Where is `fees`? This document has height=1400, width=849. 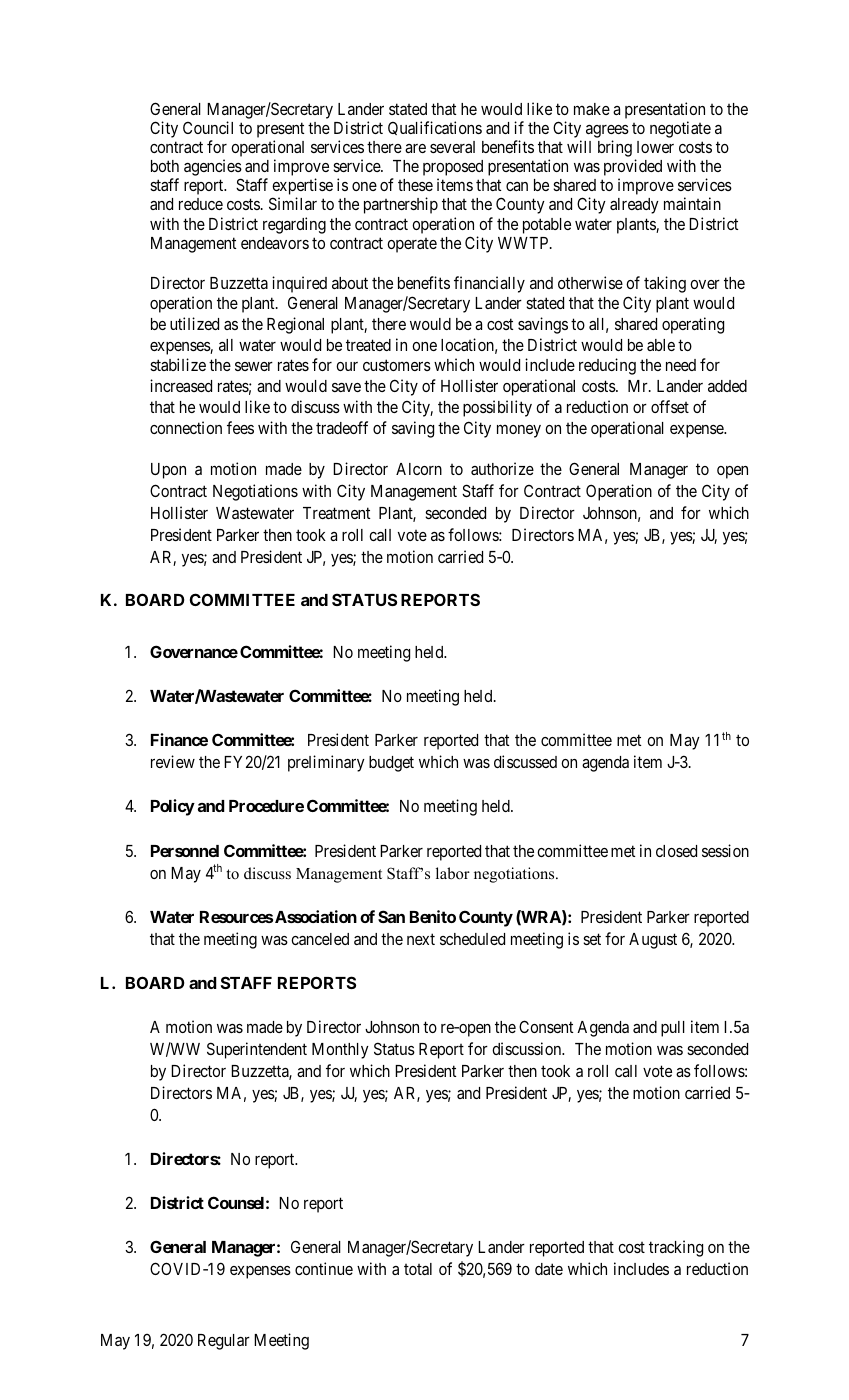 fees is located at coordinates (240, 427).
